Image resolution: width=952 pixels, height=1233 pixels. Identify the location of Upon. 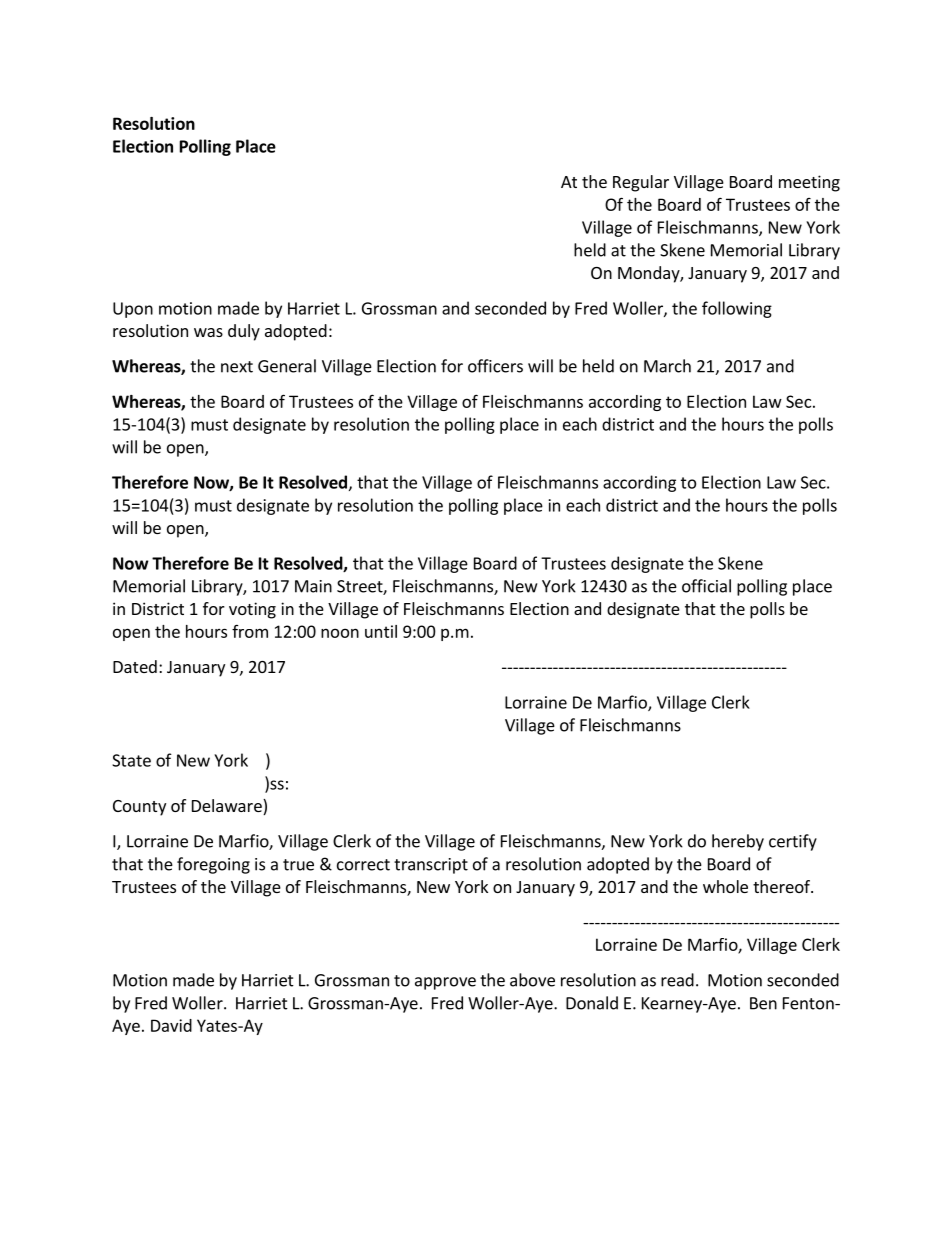
(133, 310).
